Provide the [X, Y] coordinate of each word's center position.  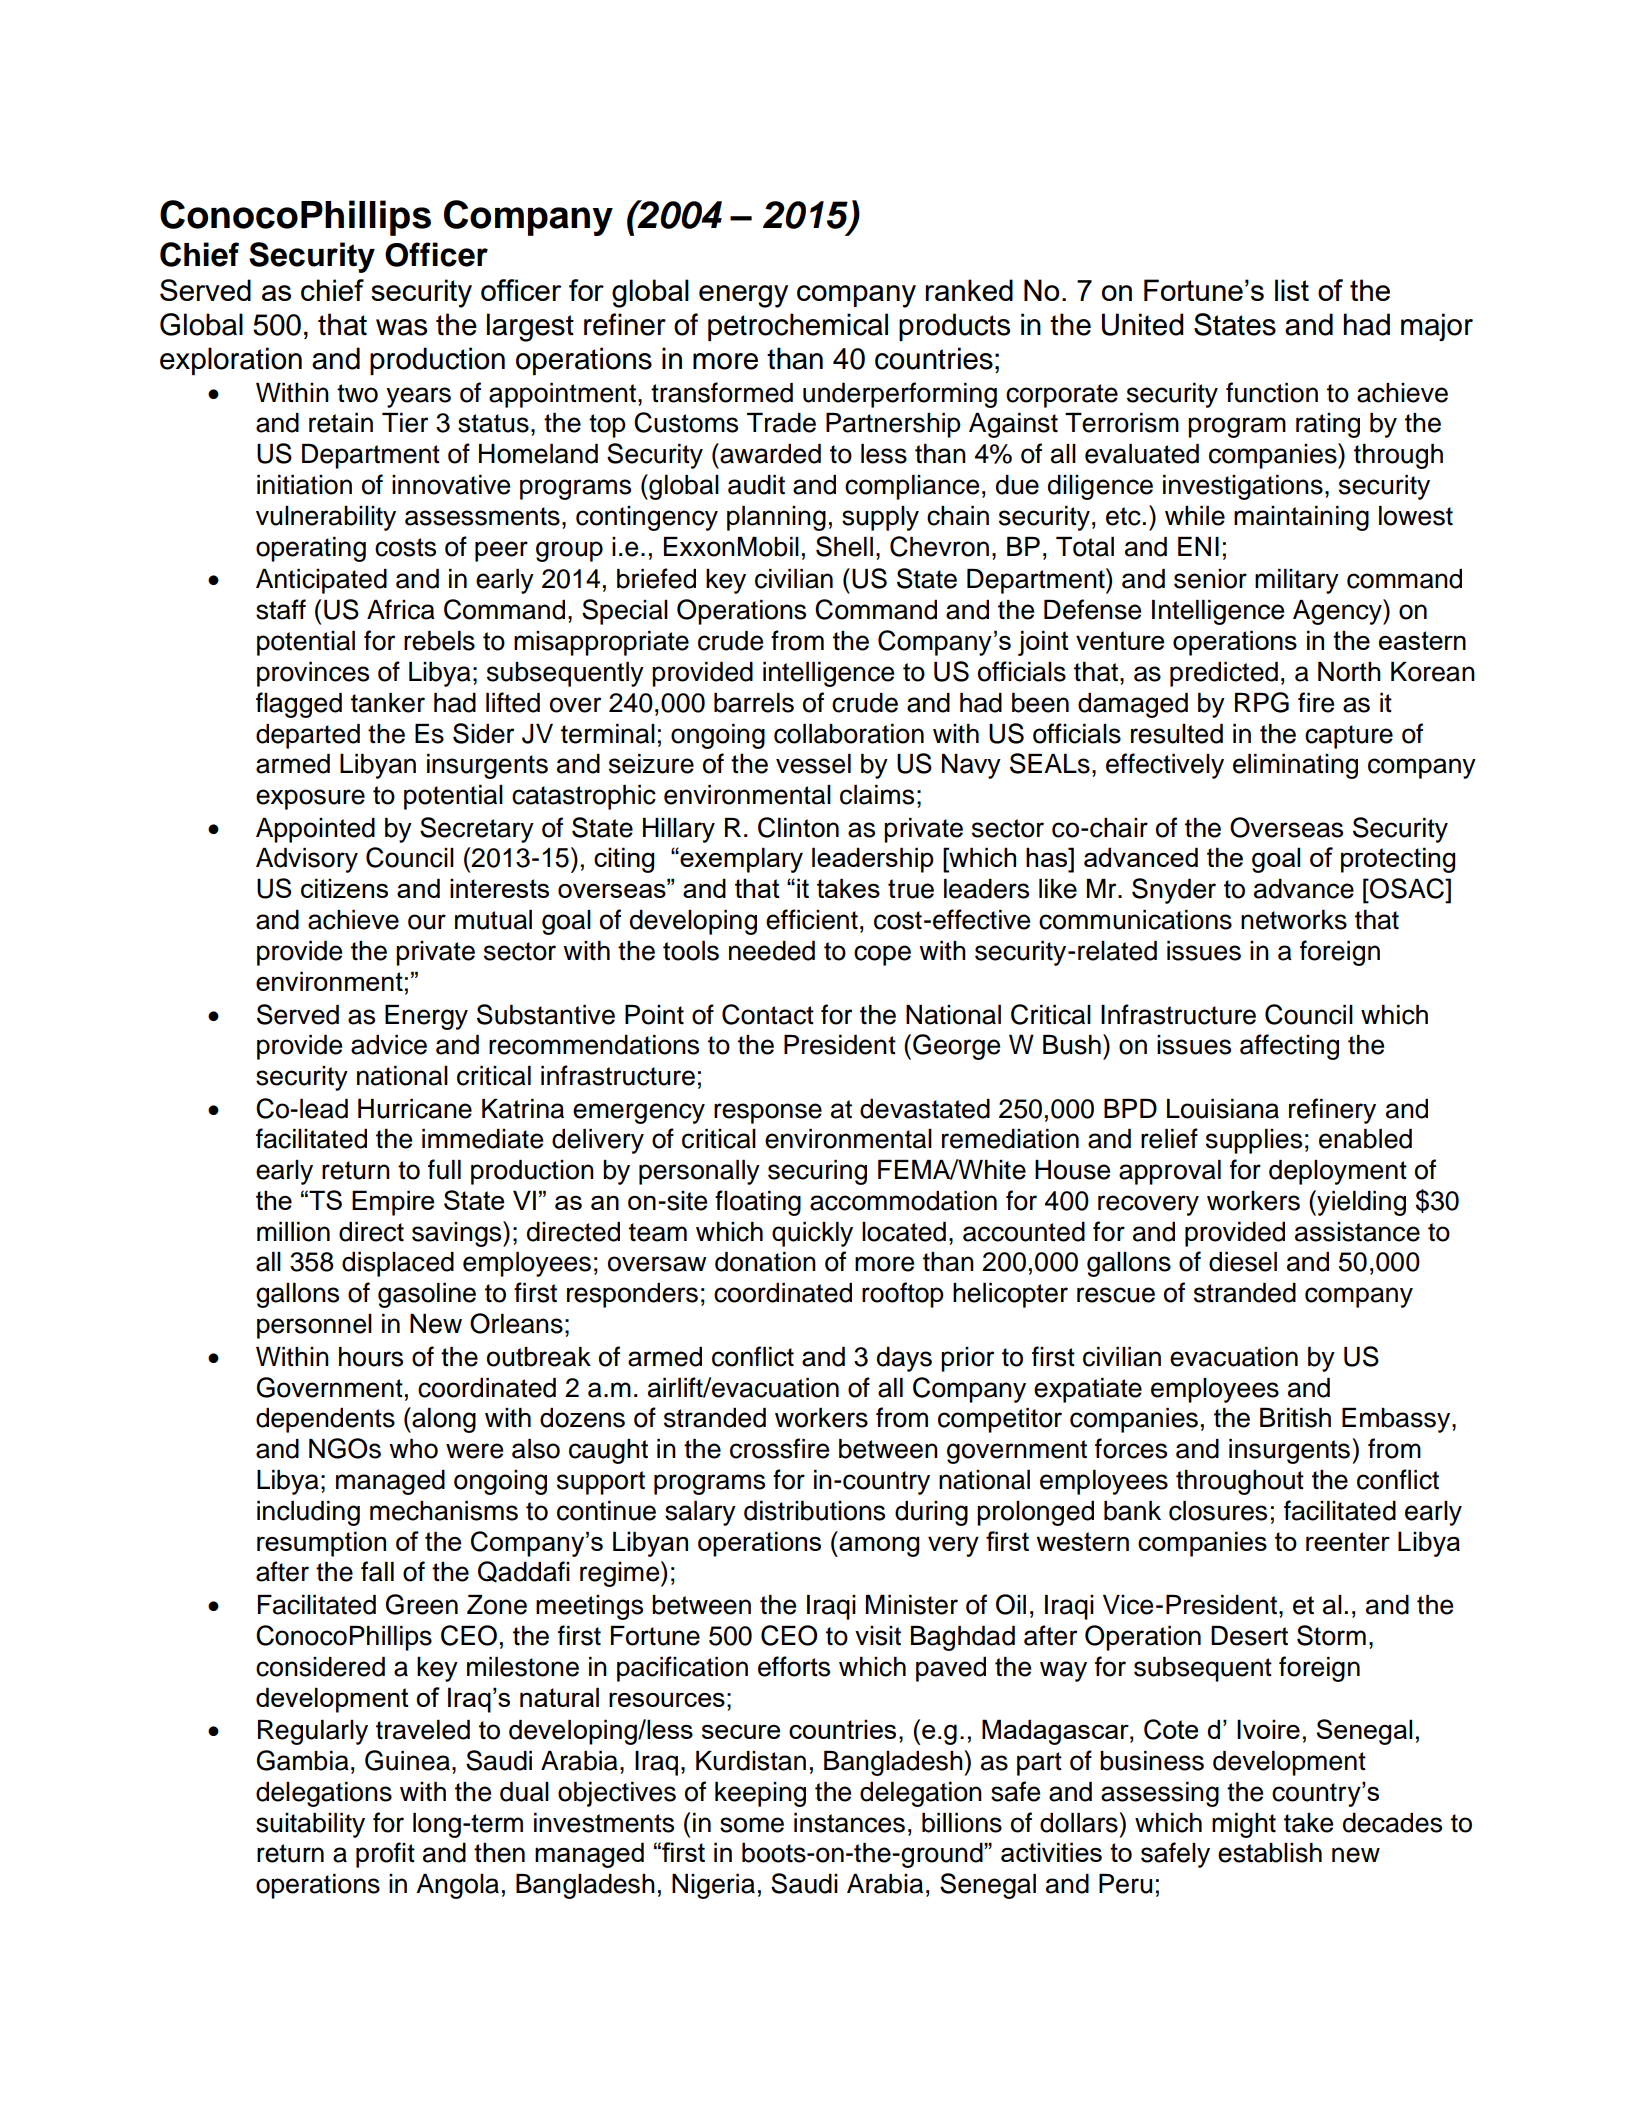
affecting [1289, 1047]
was [401, 327]
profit [385, 1855]
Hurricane [415, 1109]
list [1292, 290]
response [768, 1113]
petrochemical [798, 327]
